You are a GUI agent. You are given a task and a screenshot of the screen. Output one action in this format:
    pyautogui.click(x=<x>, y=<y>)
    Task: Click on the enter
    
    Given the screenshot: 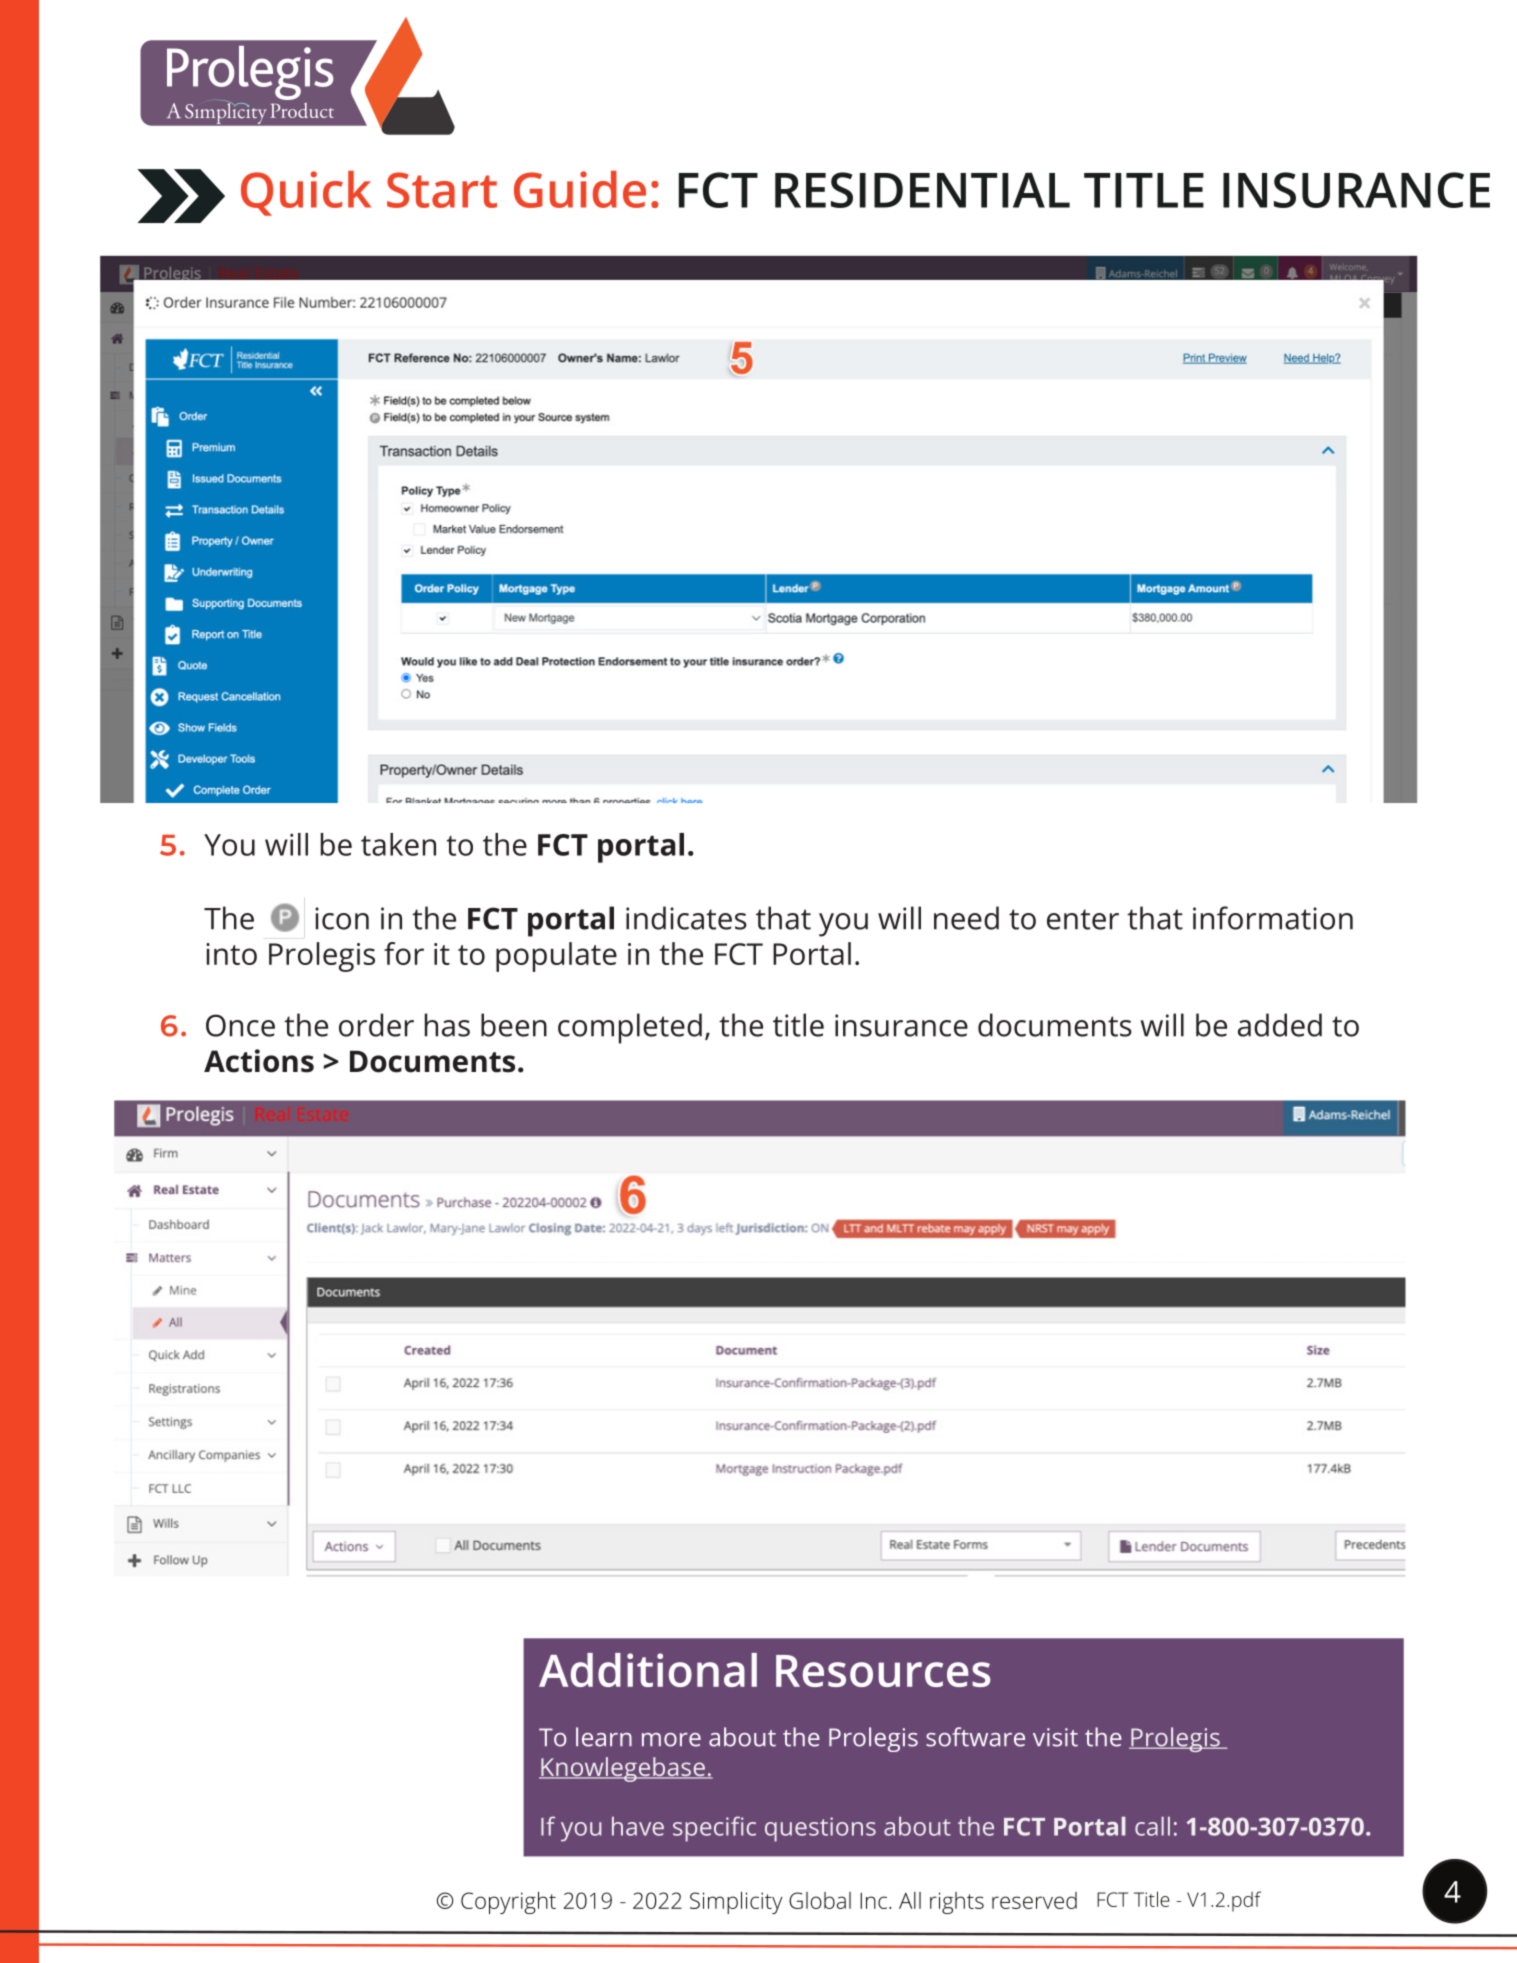 What is the action you would take?
    pyautogui.click(x=1083, y=919)
